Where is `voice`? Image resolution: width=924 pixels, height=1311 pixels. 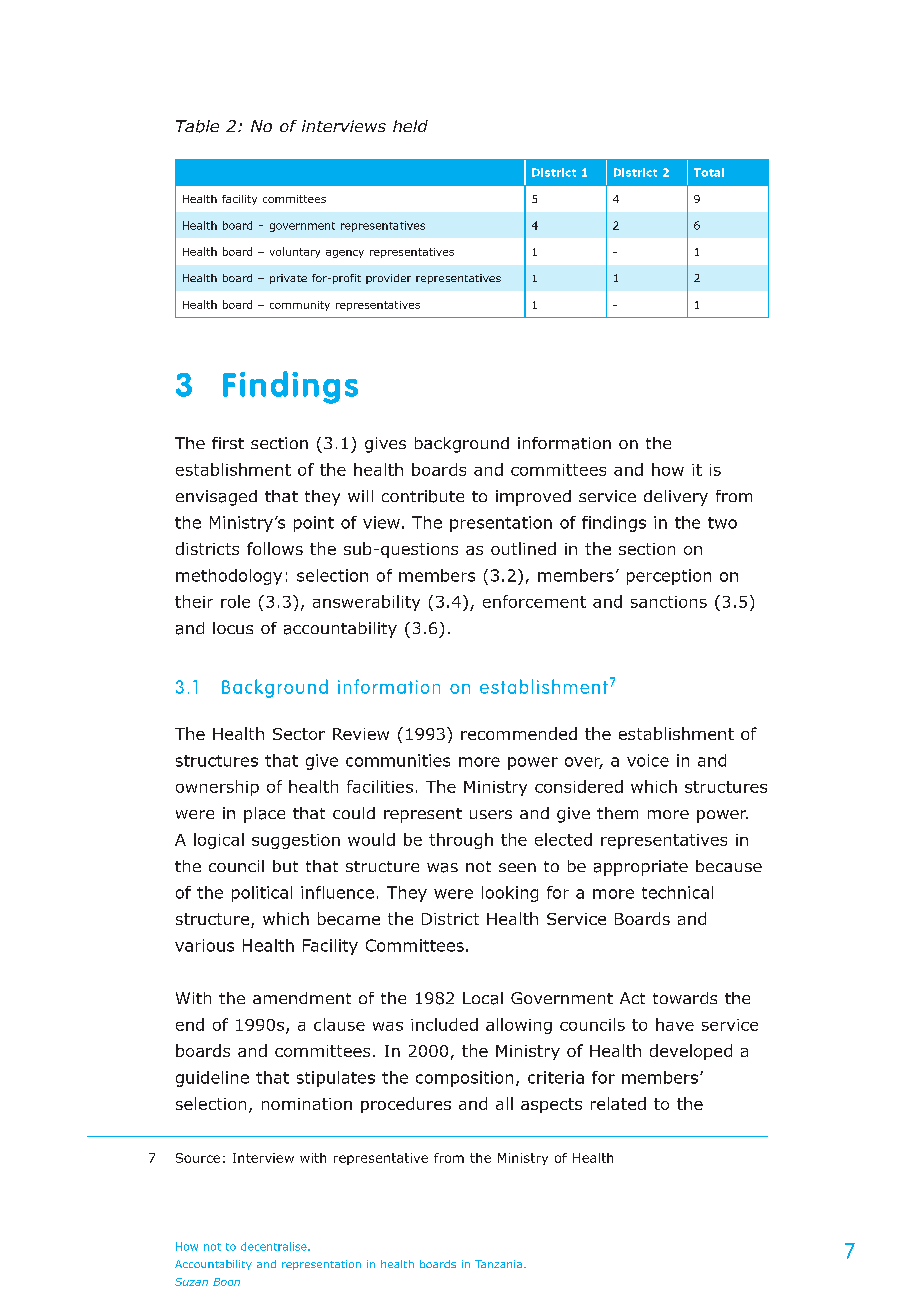
voice is located at coordinates (648, 760).
